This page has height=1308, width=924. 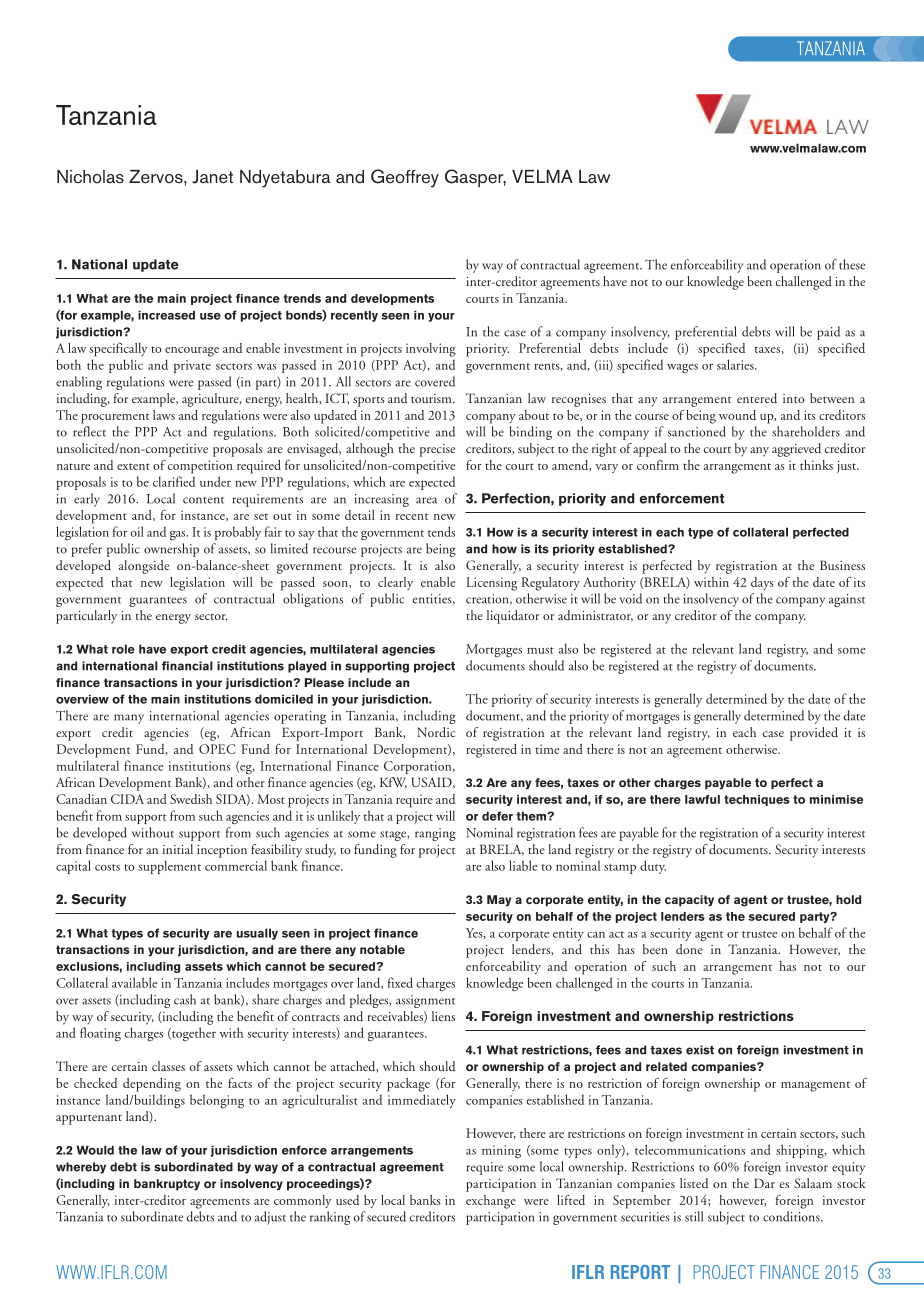 What do you see at coordinates (792, 1216) in the page?
I see `conditions` at bounding box center [792, 1216].
